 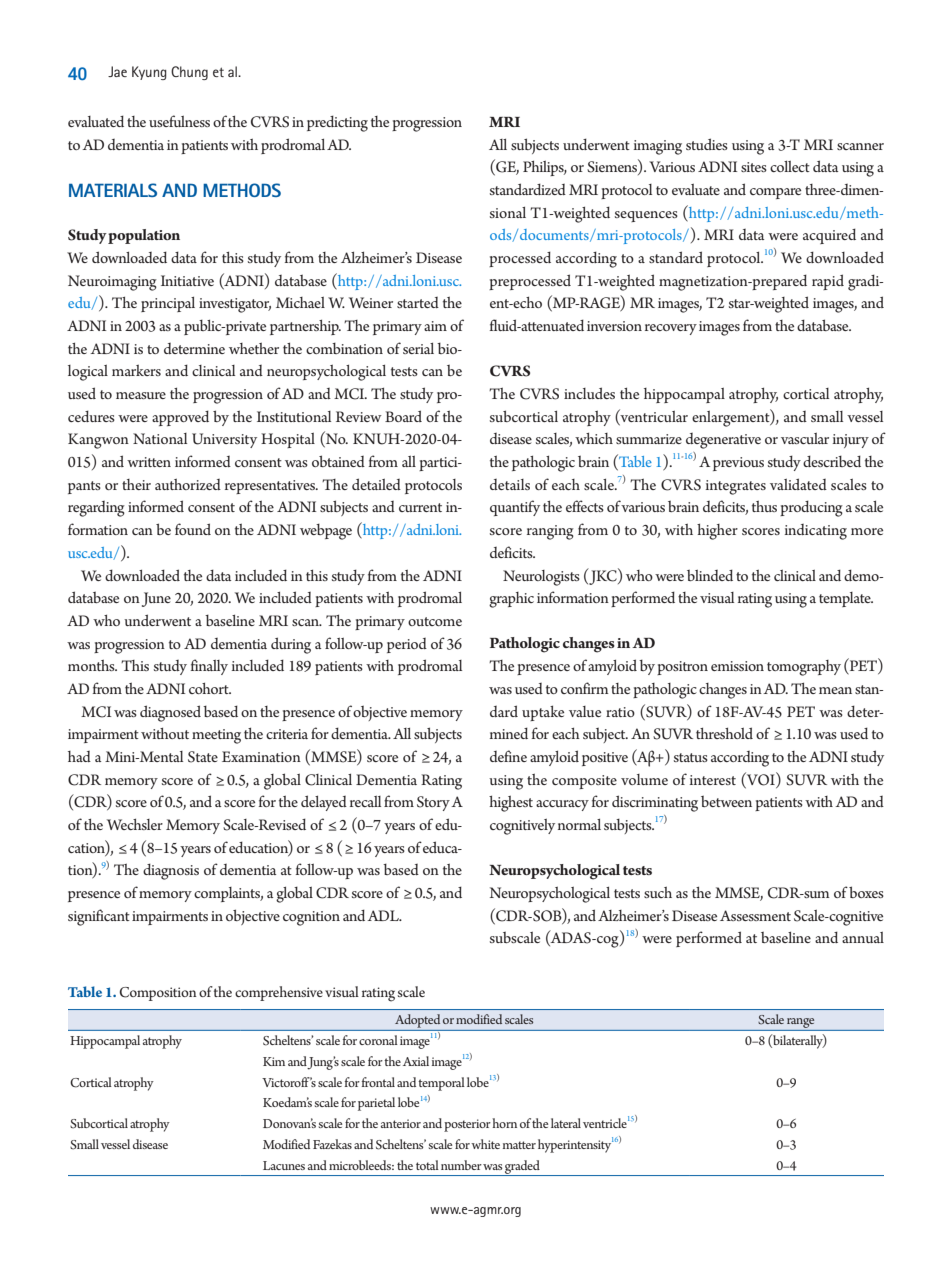 I want to click on emission, so click(x=737, y=666).
